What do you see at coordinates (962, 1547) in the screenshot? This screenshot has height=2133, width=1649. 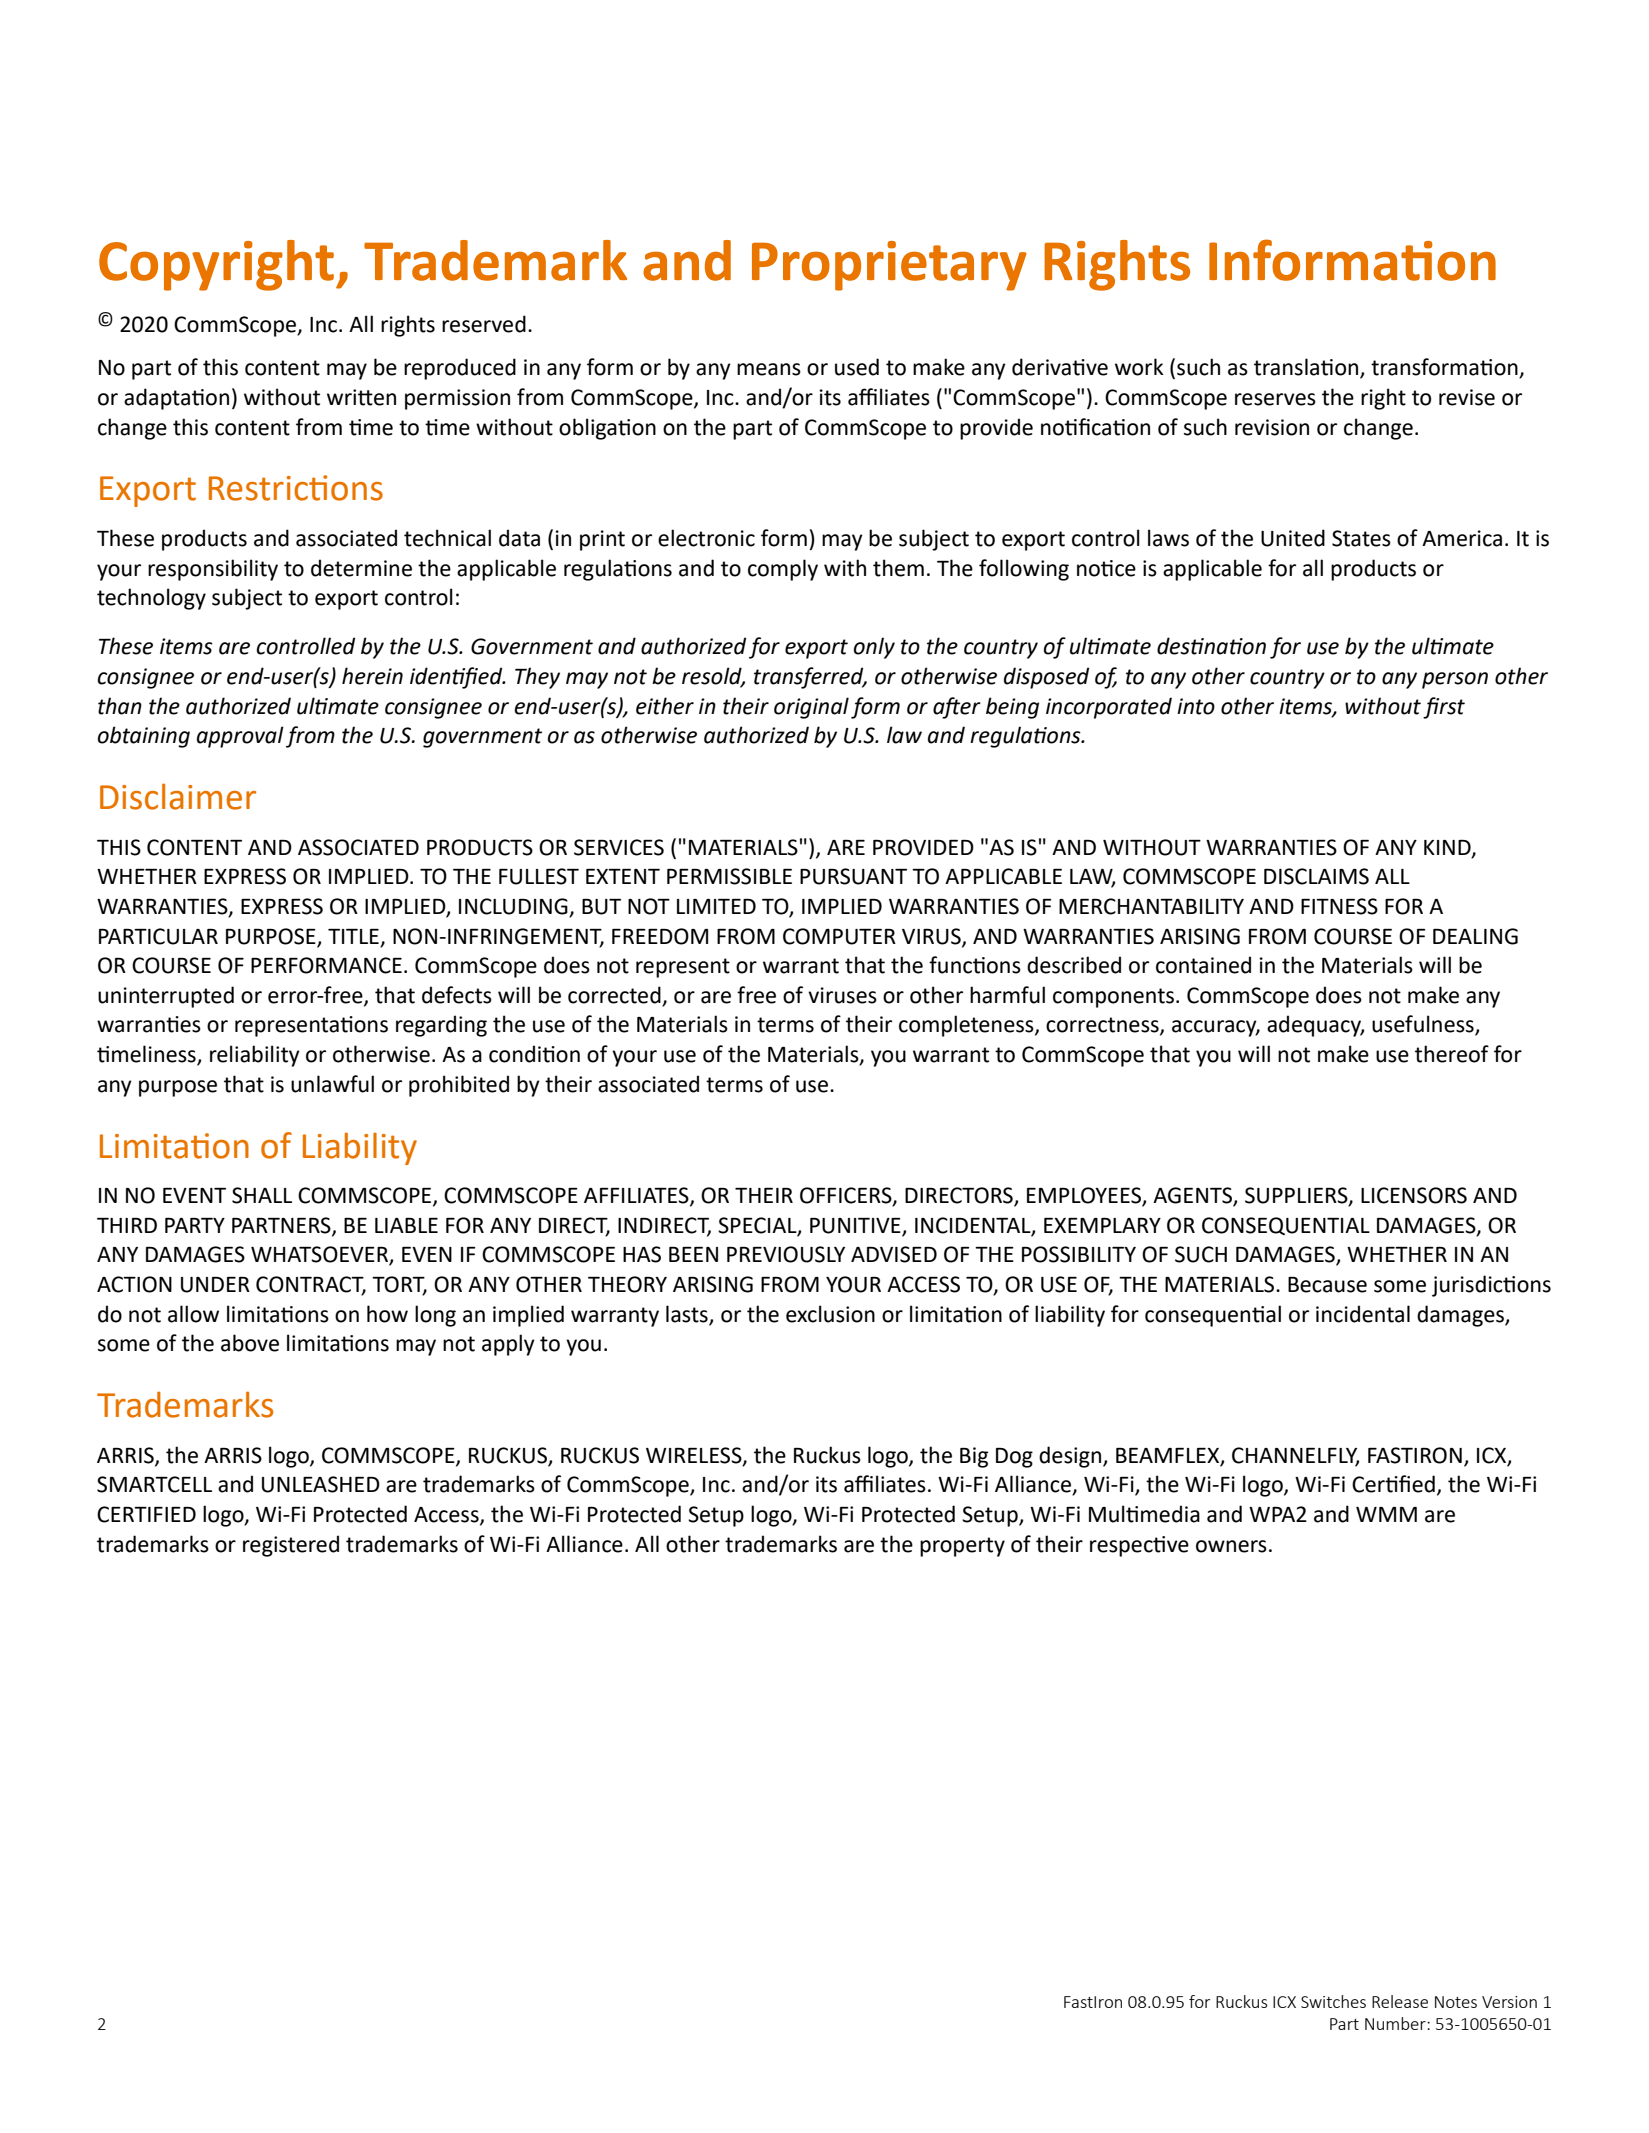 I see `property` at bounding box center [962, 1547].
